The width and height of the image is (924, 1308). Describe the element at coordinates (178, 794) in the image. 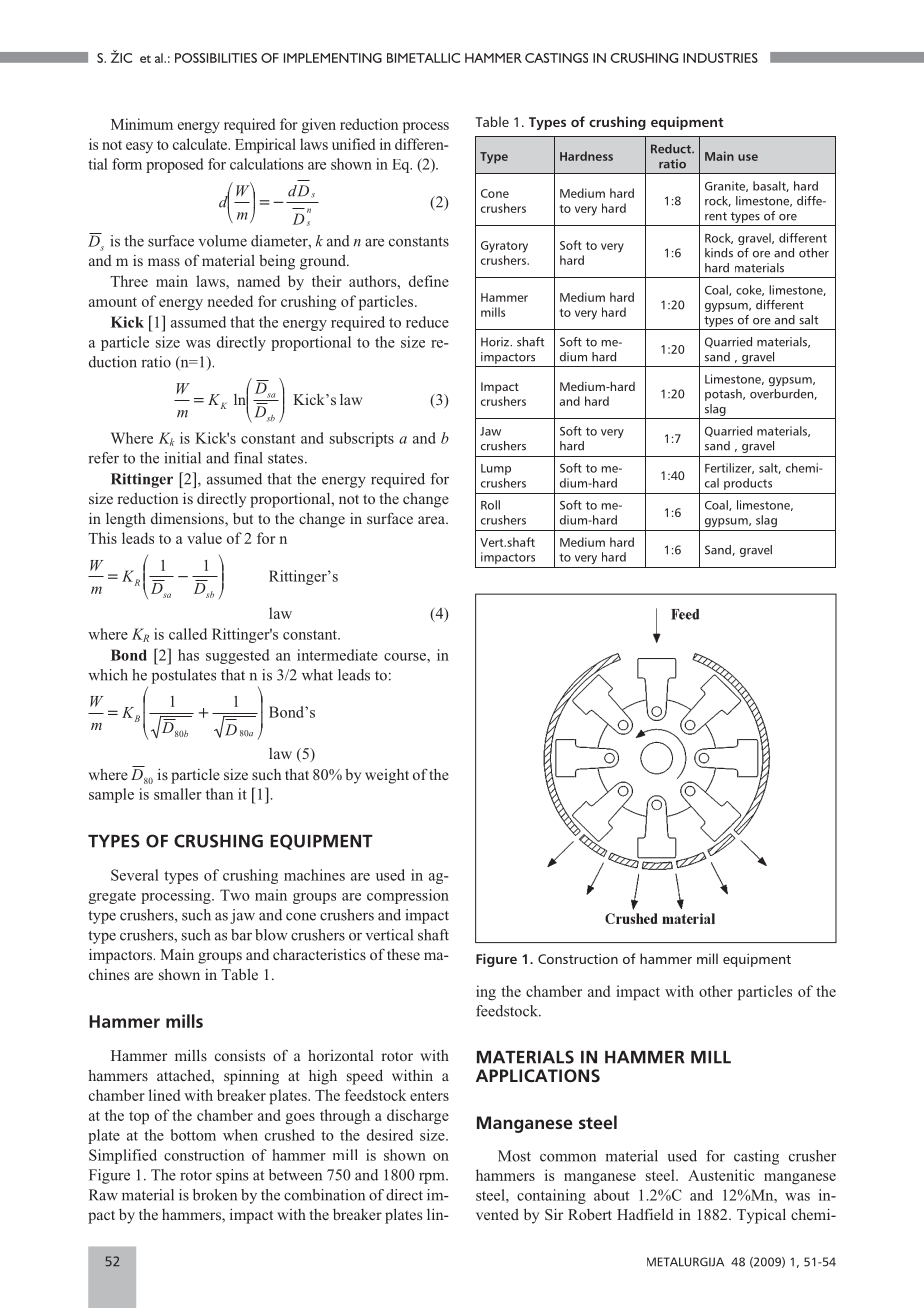

I see `smaller` at that location.
